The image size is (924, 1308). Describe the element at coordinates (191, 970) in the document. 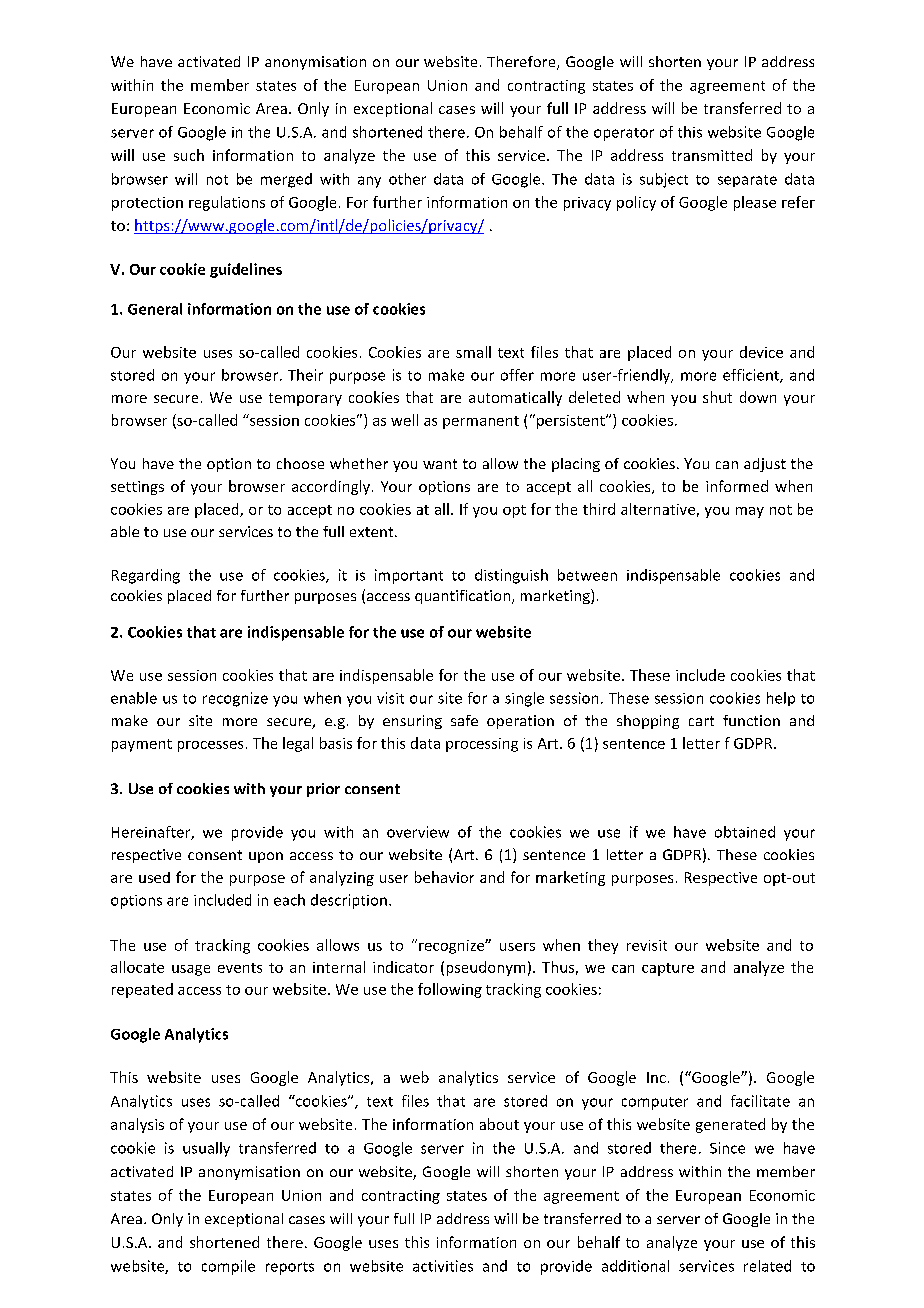

I see `usage` at that location.
